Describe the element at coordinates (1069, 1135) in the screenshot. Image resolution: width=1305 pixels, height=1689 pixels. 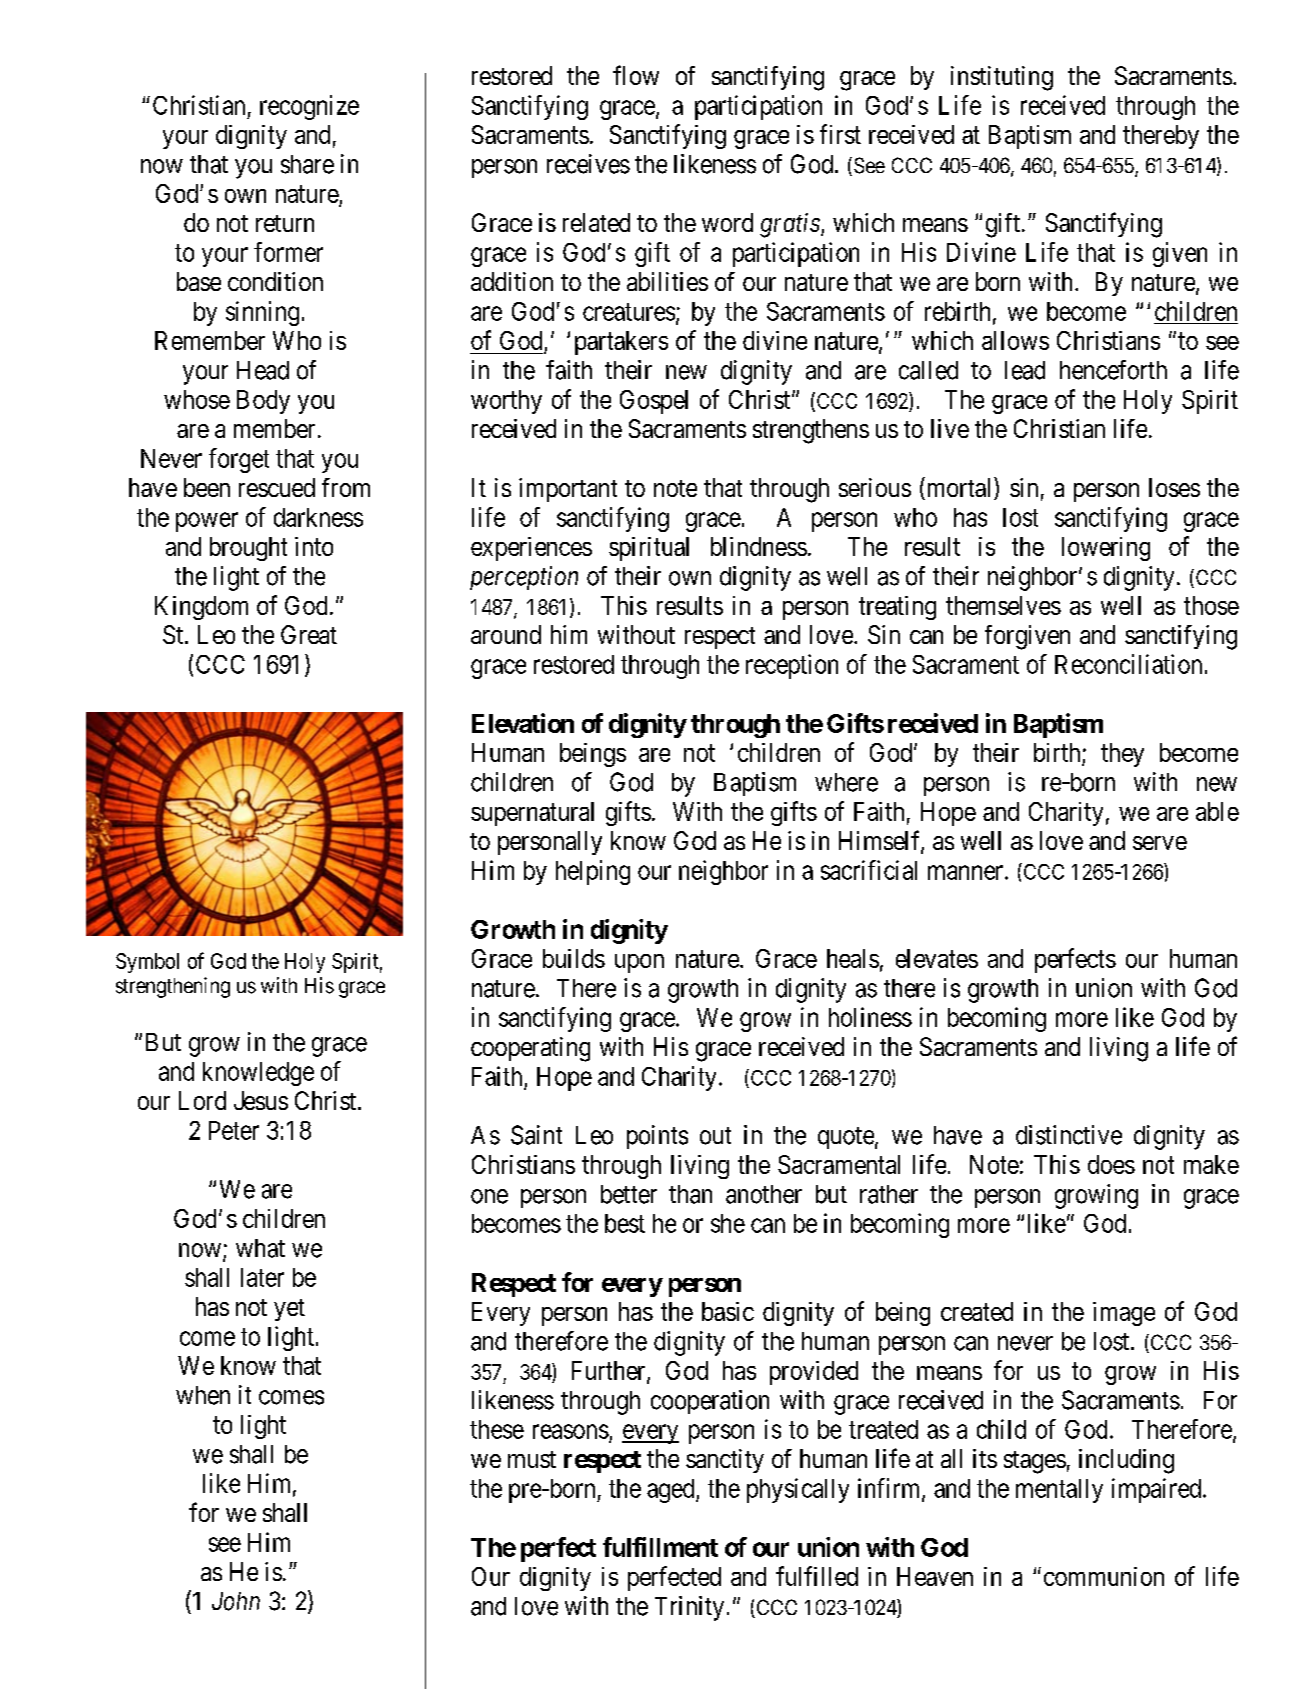
I see `distinctive` at that location.
